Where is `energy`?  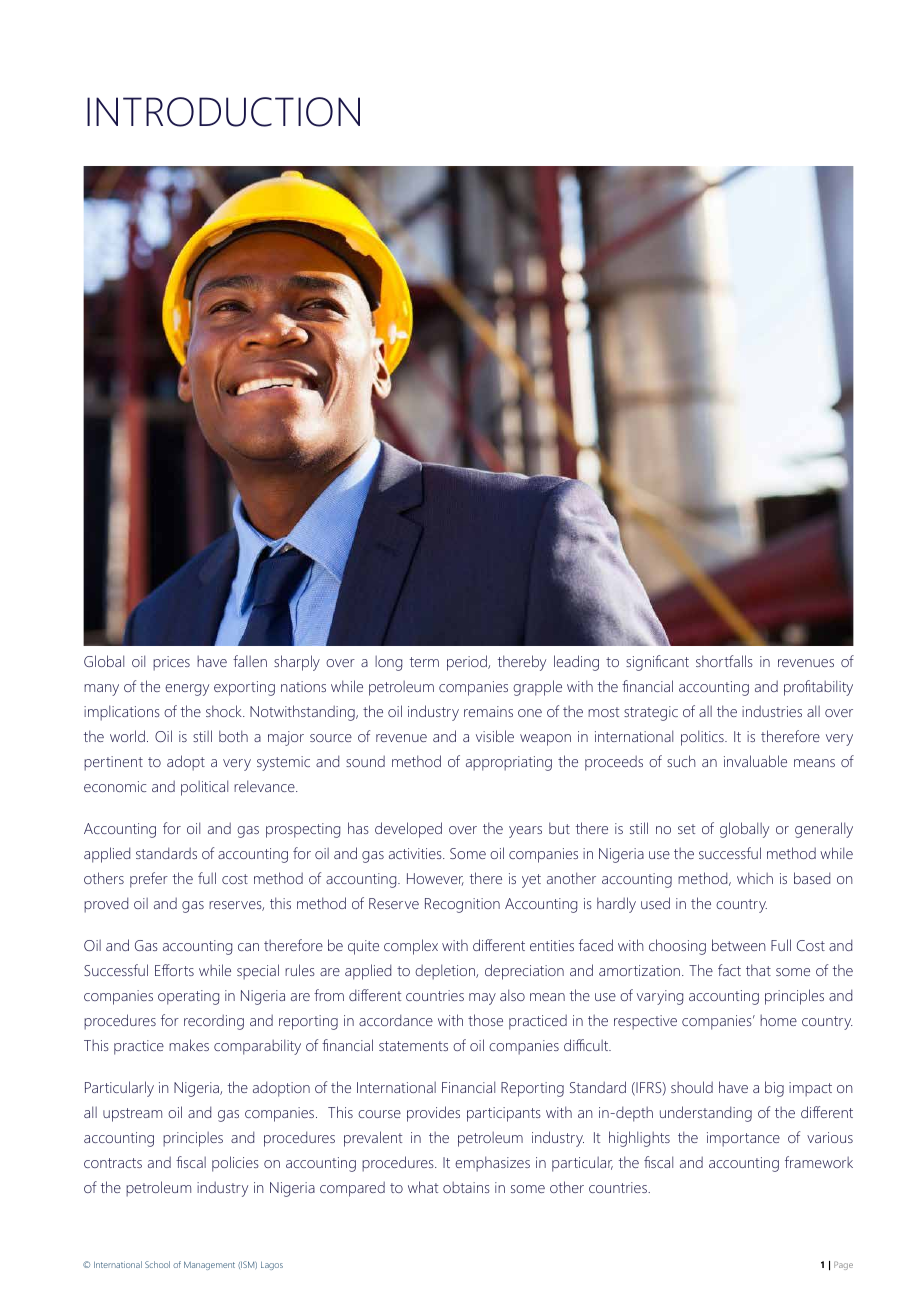 energy is located at coordinates (187, 690).
